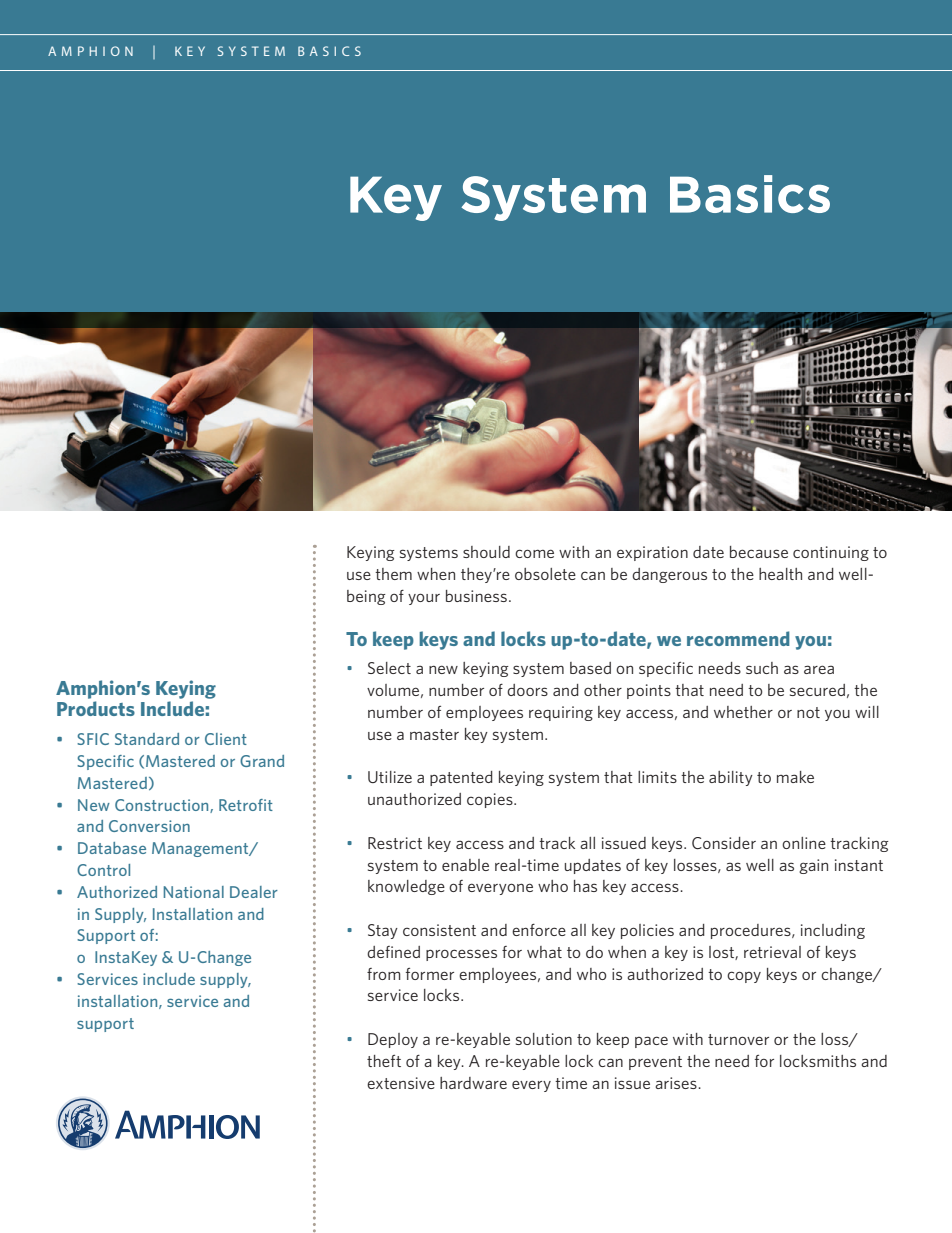 This screenshot has width=952, height=1233. Describe the element at coordinates (461, 955) in the screenshot. I see `processes` at that location.
